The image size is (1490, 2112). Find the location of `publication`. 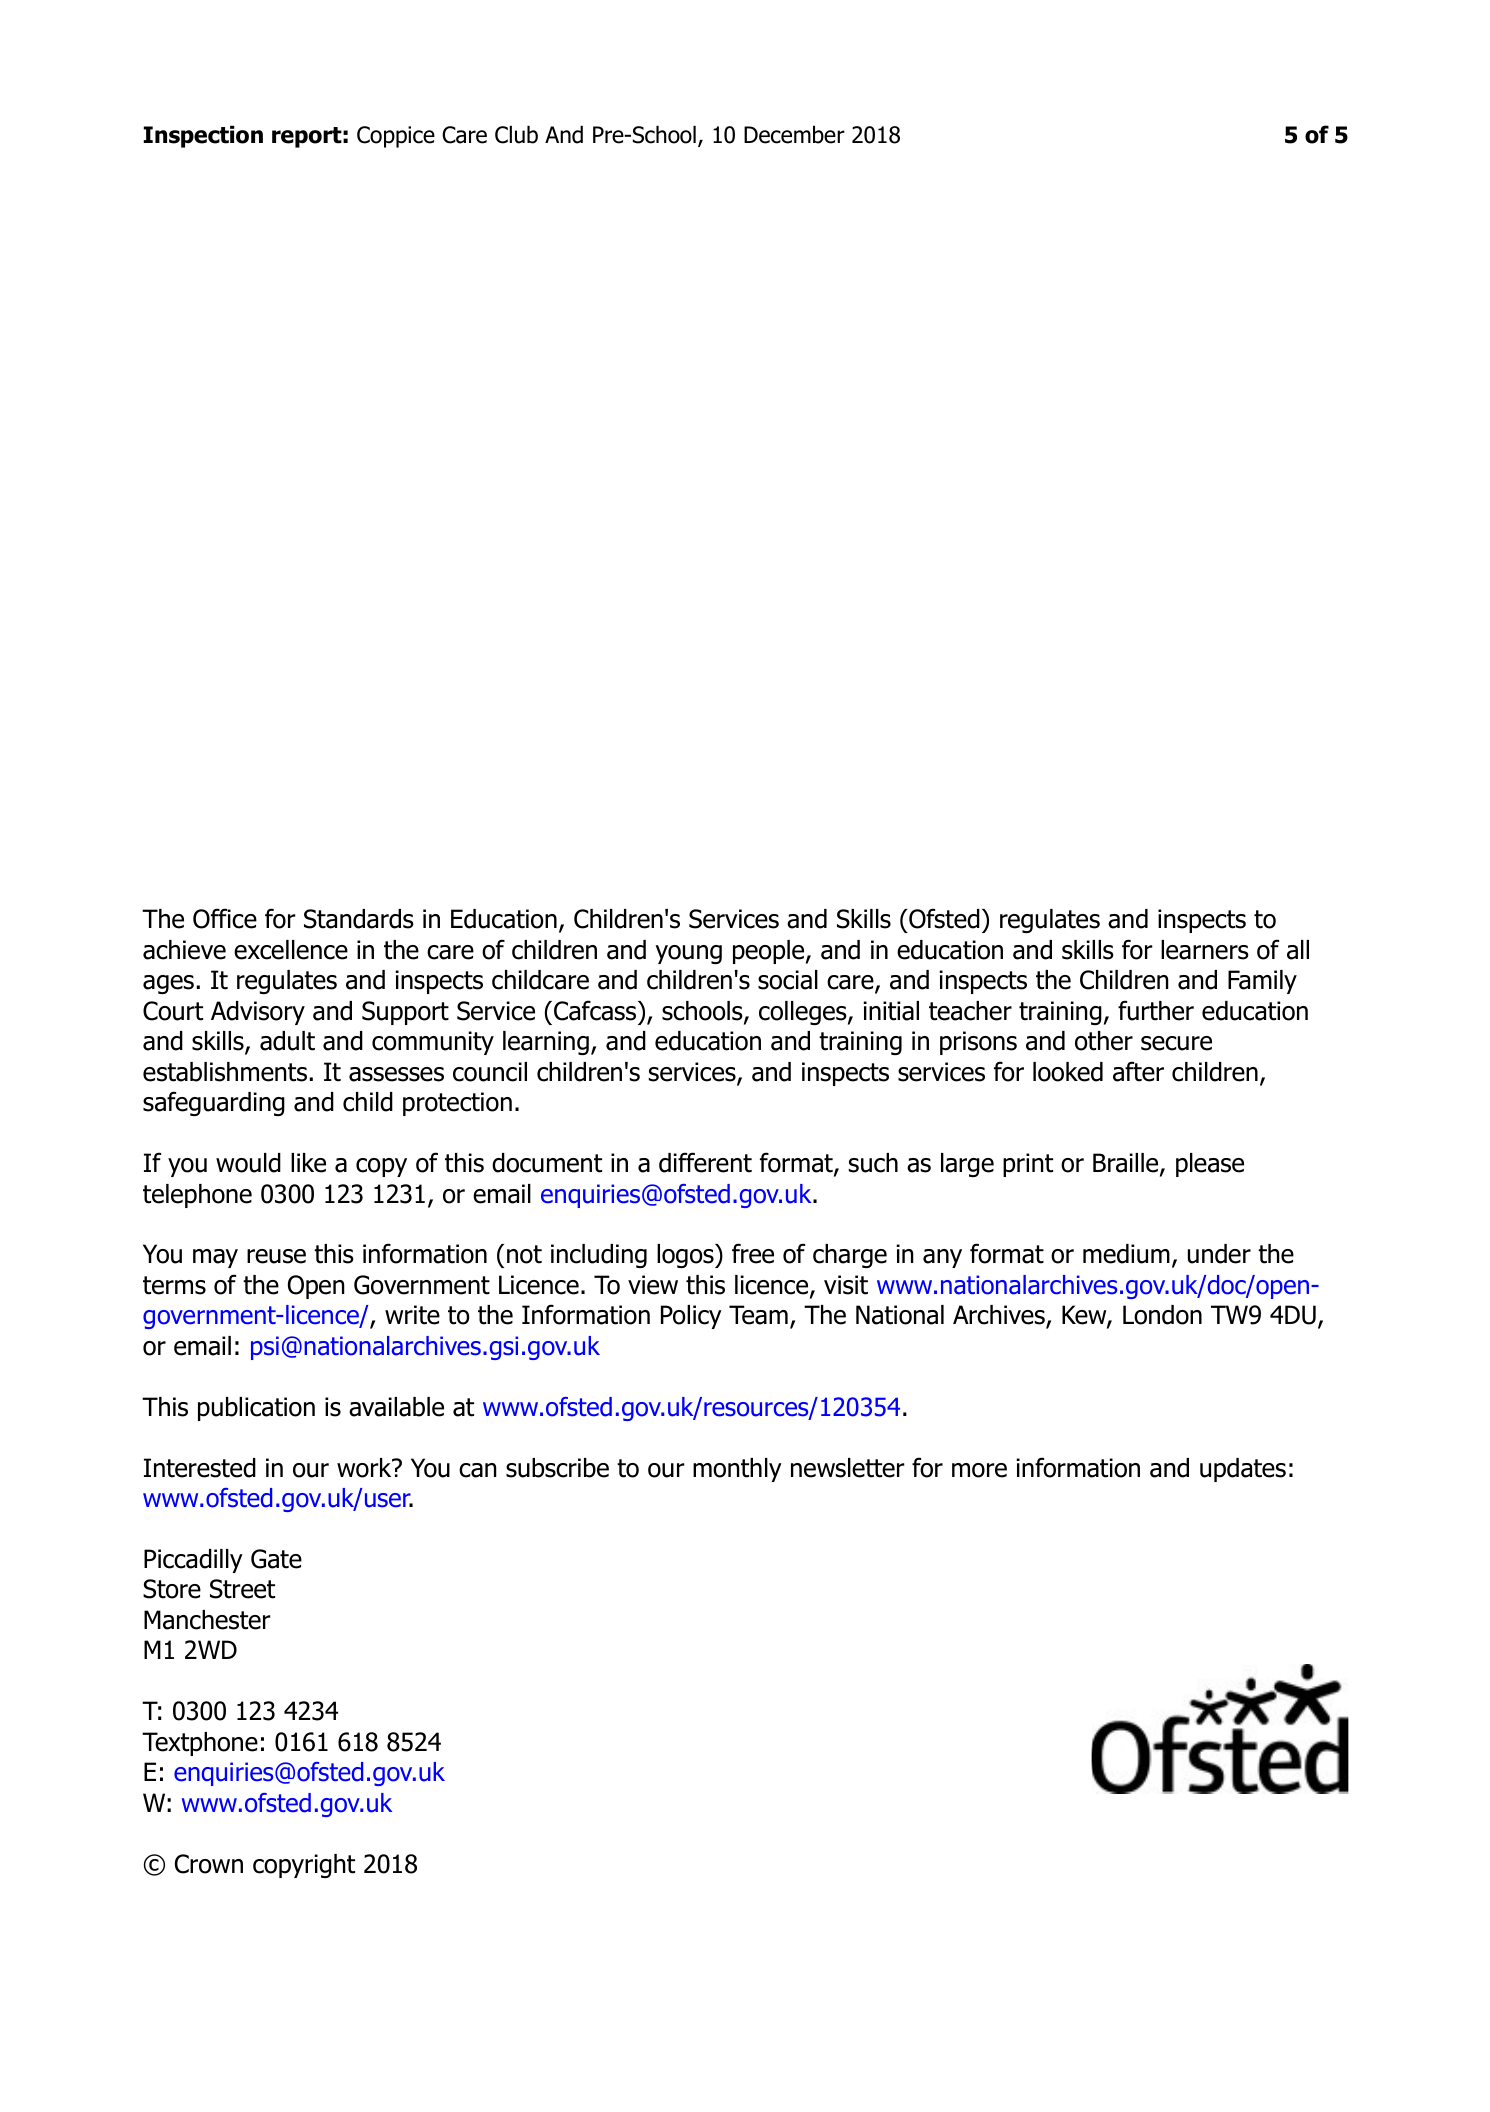

publication is located at coordinates (256, 1409).
